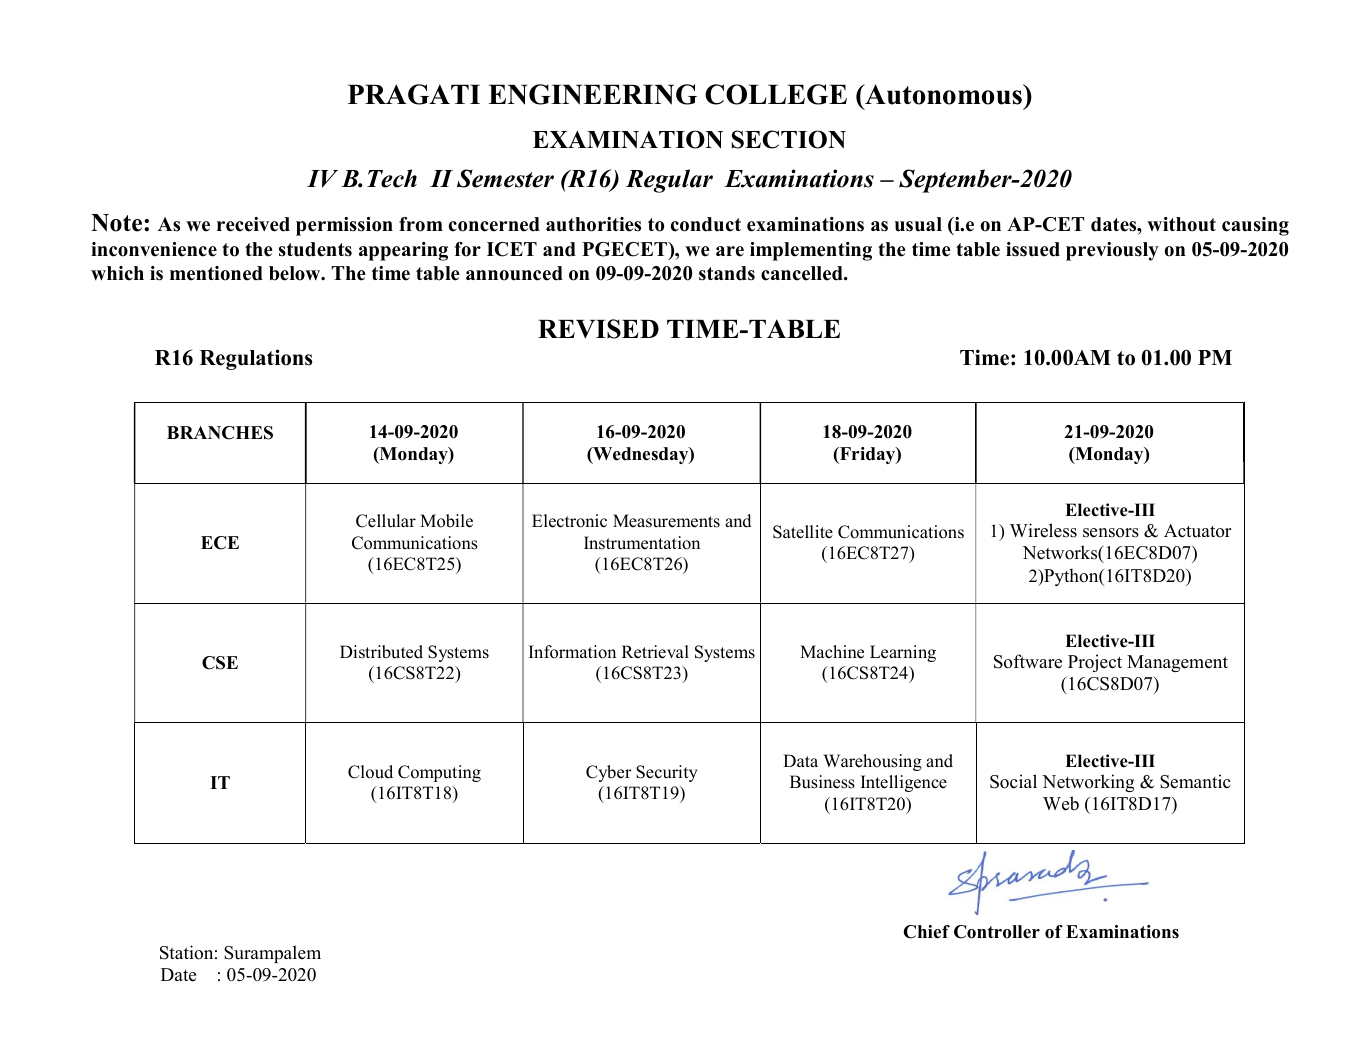 This image has height=1047, width=1355. Describe the element at coordinates (943, 94) in the image. I see `Autonomous` at that location.
